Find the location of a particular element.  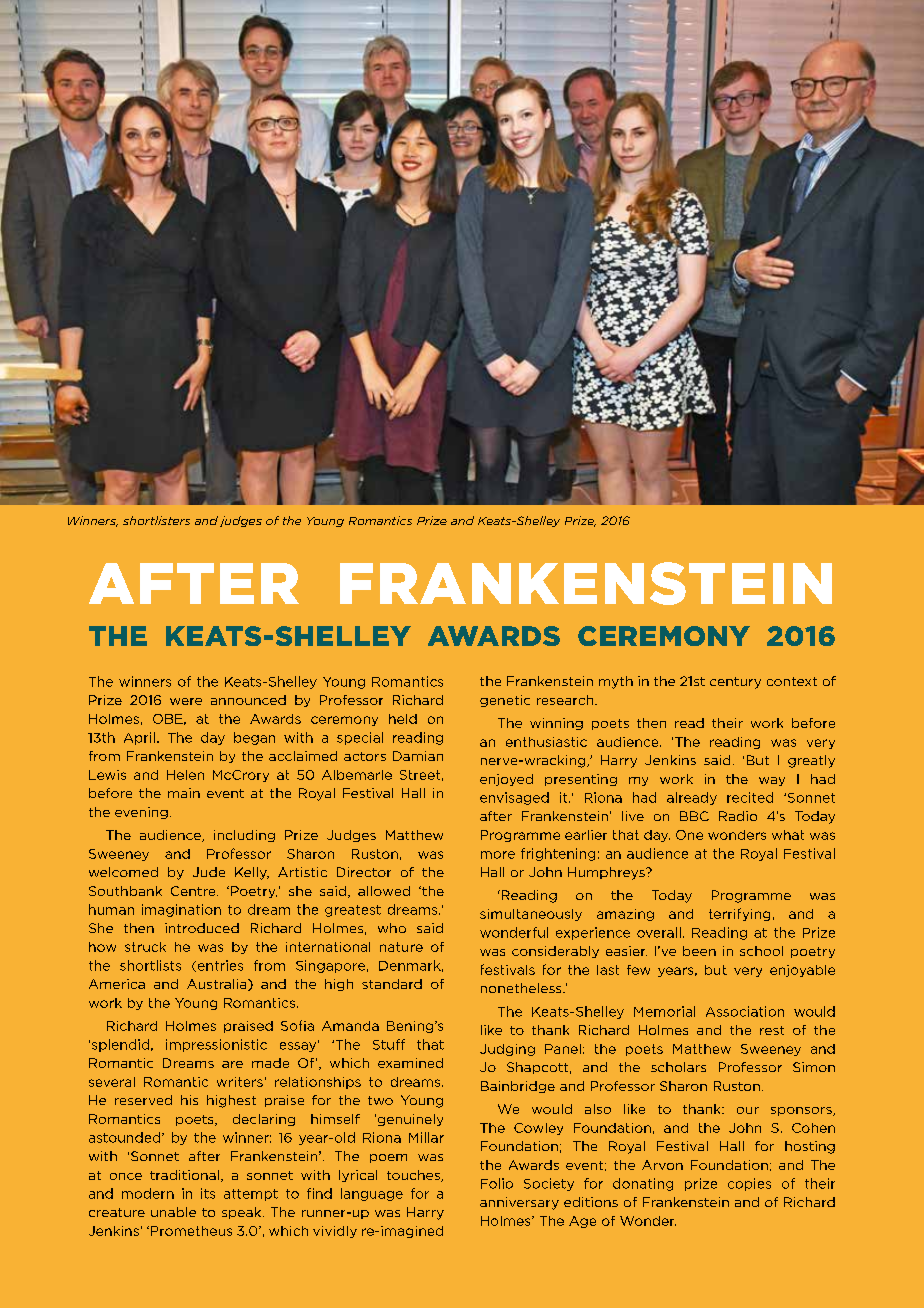

our is located at coordinates (748, 1110).
